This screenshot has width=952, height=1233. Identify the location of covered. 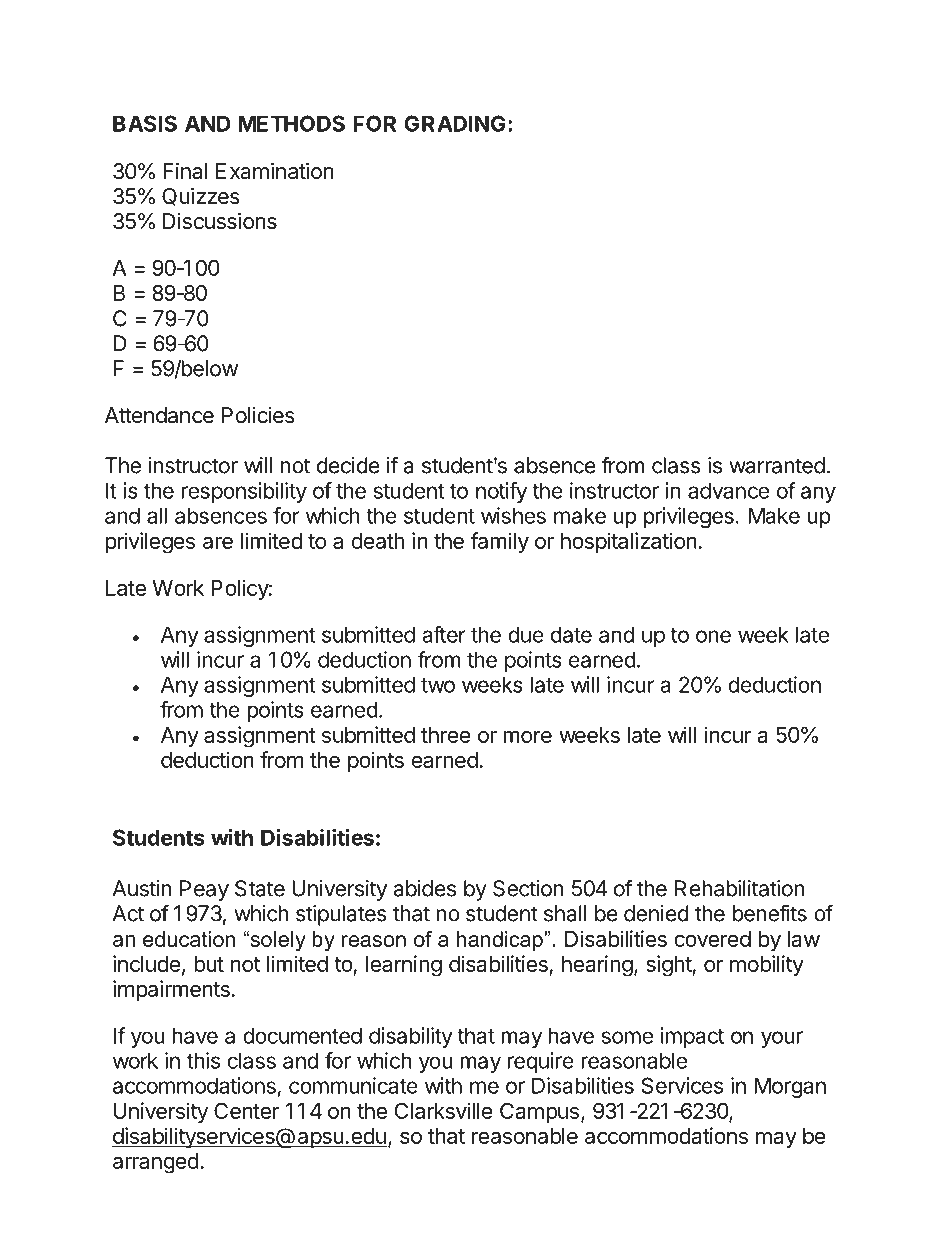
(713, 939).
